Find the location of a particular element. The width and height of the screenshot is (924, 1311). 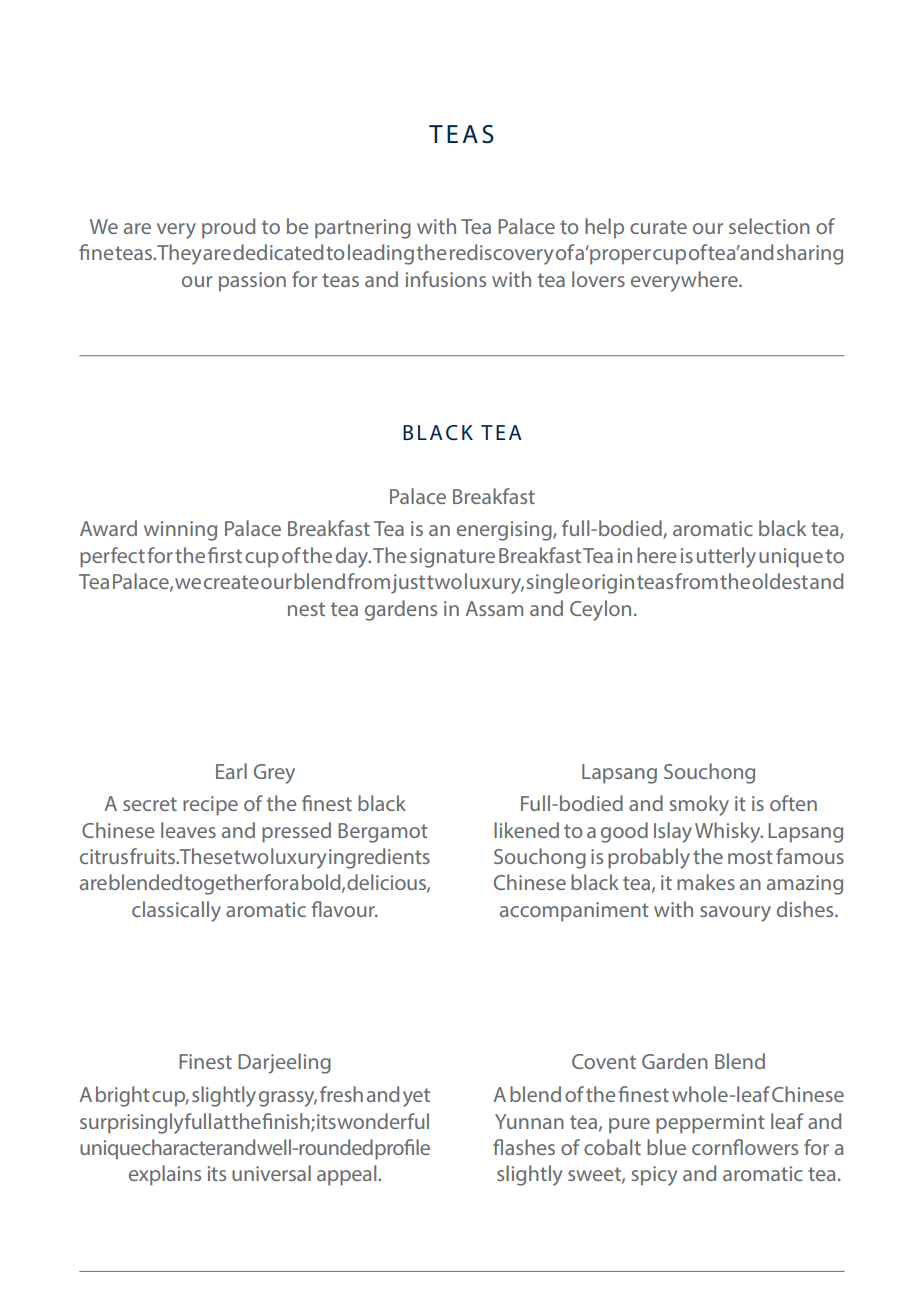

utterly is located at coordinates (726, 557).
